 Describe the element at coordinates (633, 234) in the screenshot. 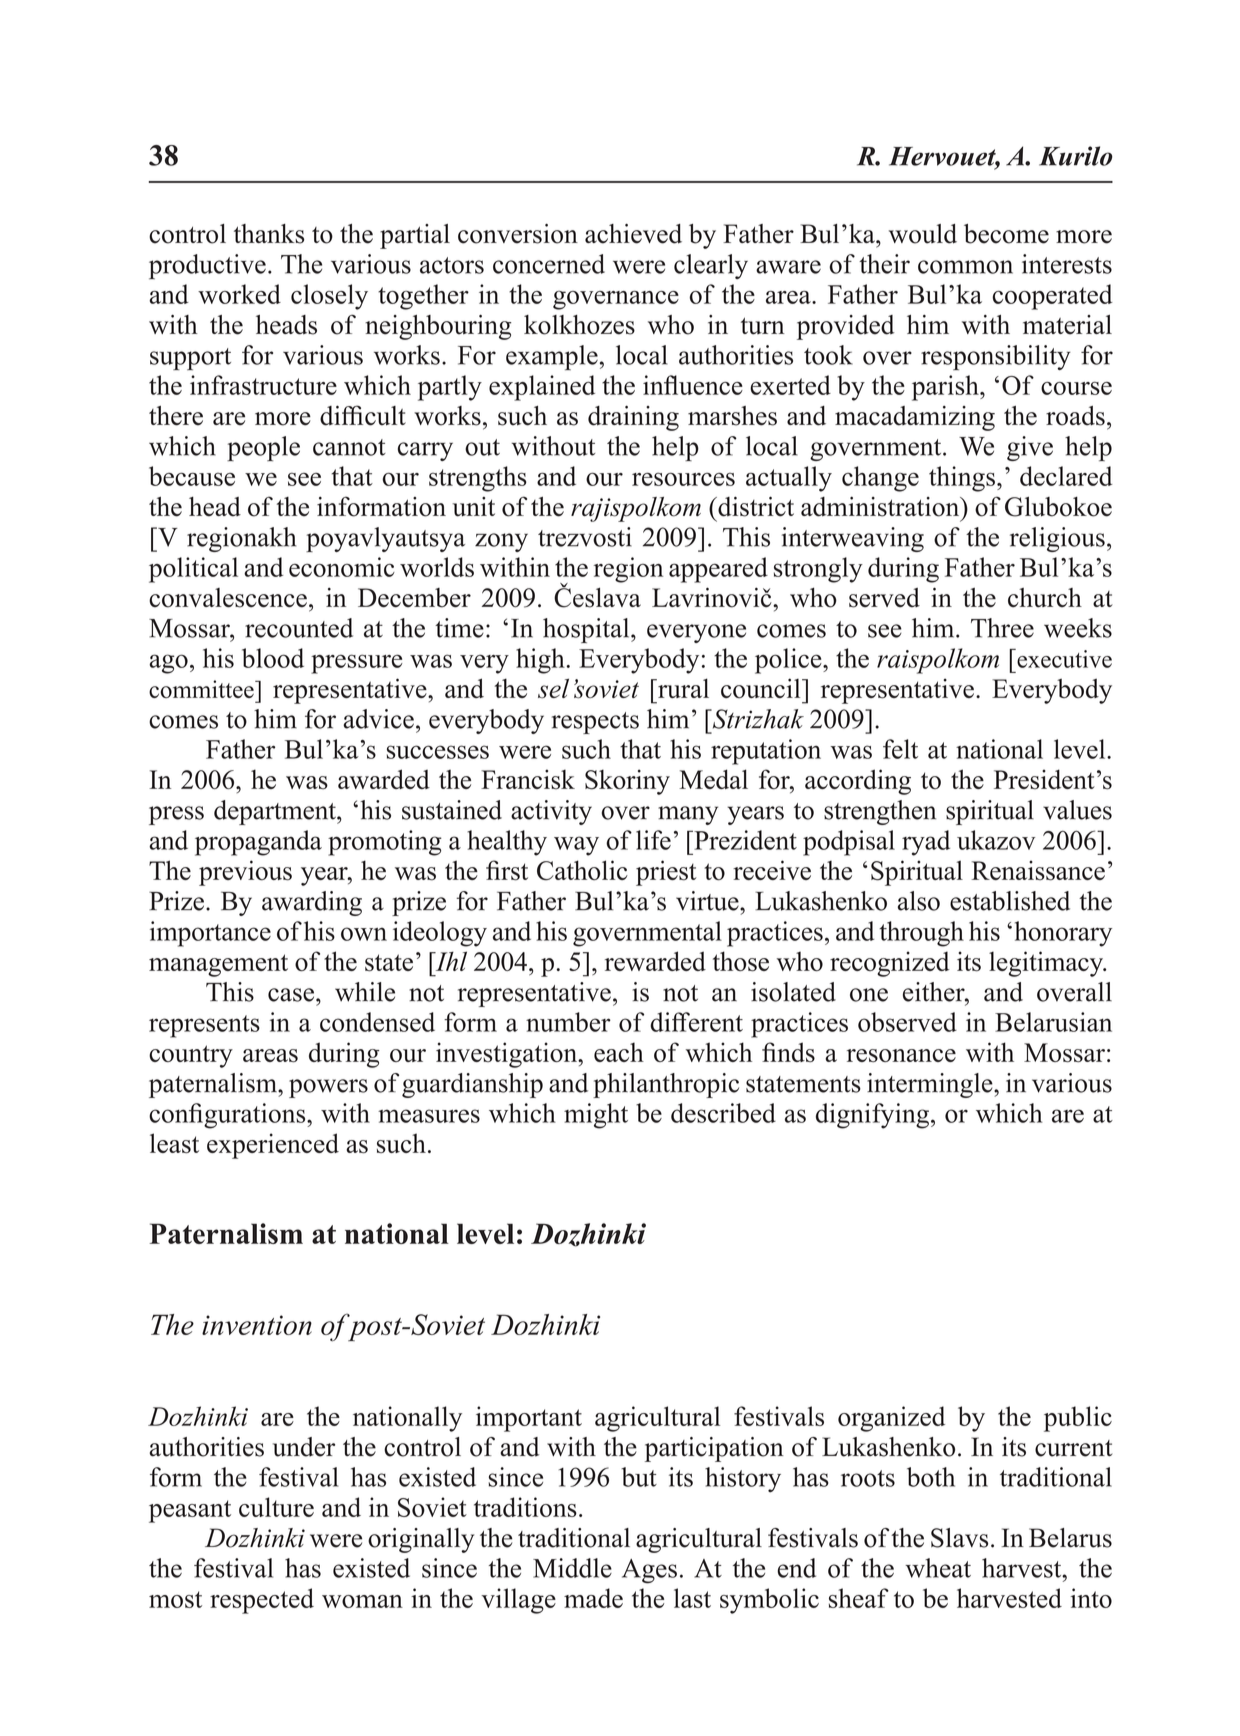

I see `achieved` at that location.
